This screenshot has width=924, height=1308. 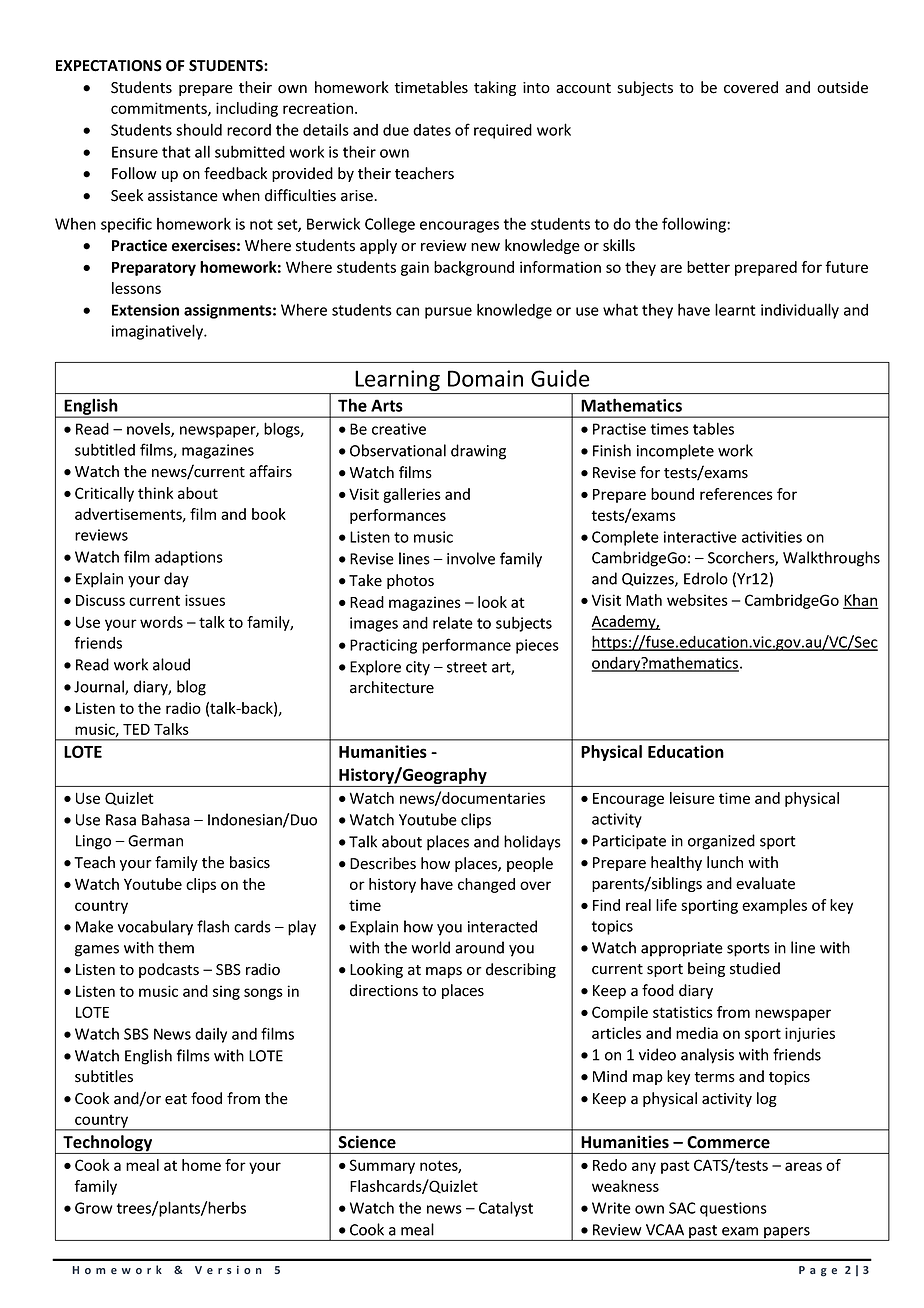 What do you see at coordinates (93, 1208) in the screenshot?
I see `Grow` at bounding box center [93, 1208].
